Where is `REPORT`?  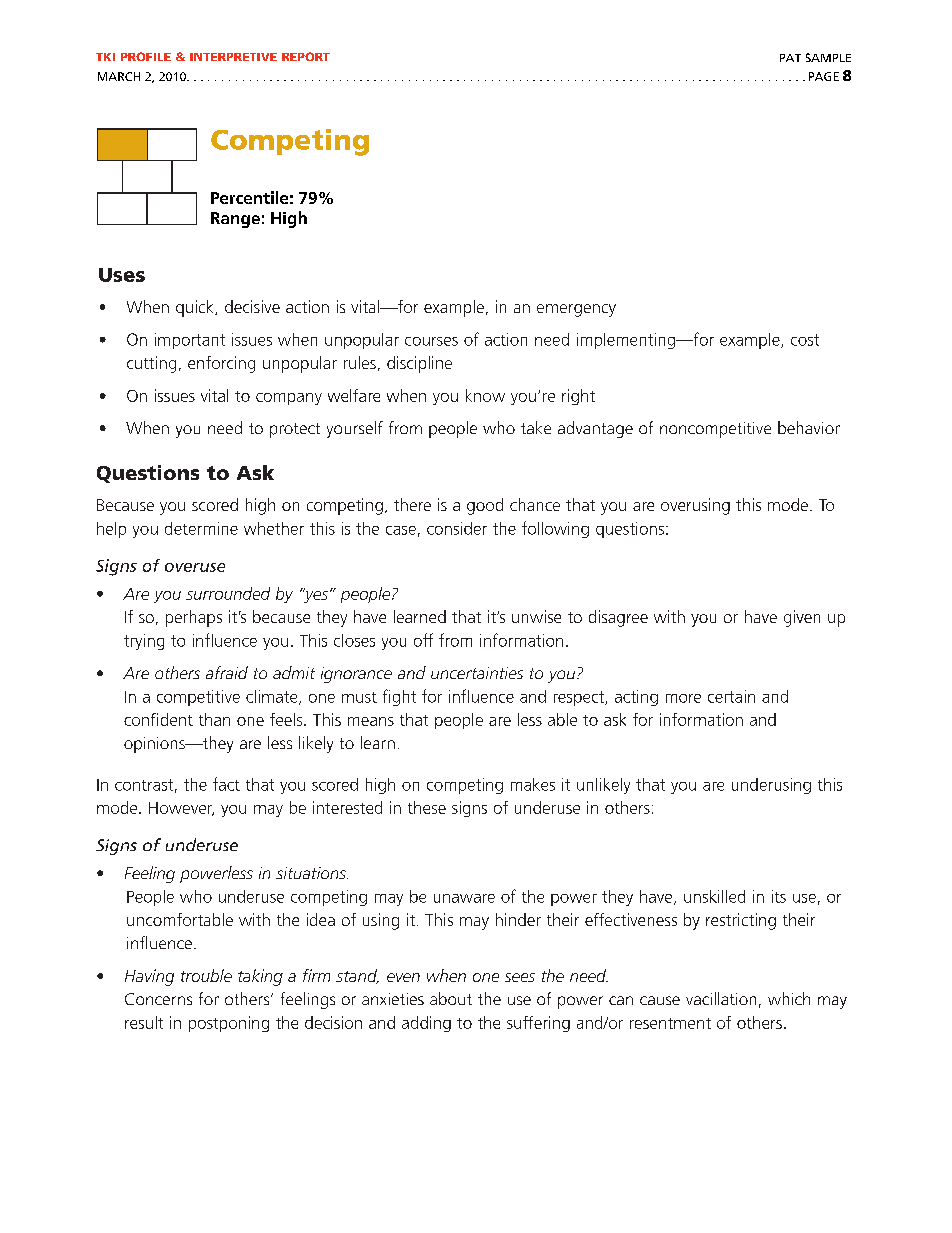 REPORT is located at coordinates (306, 56).
